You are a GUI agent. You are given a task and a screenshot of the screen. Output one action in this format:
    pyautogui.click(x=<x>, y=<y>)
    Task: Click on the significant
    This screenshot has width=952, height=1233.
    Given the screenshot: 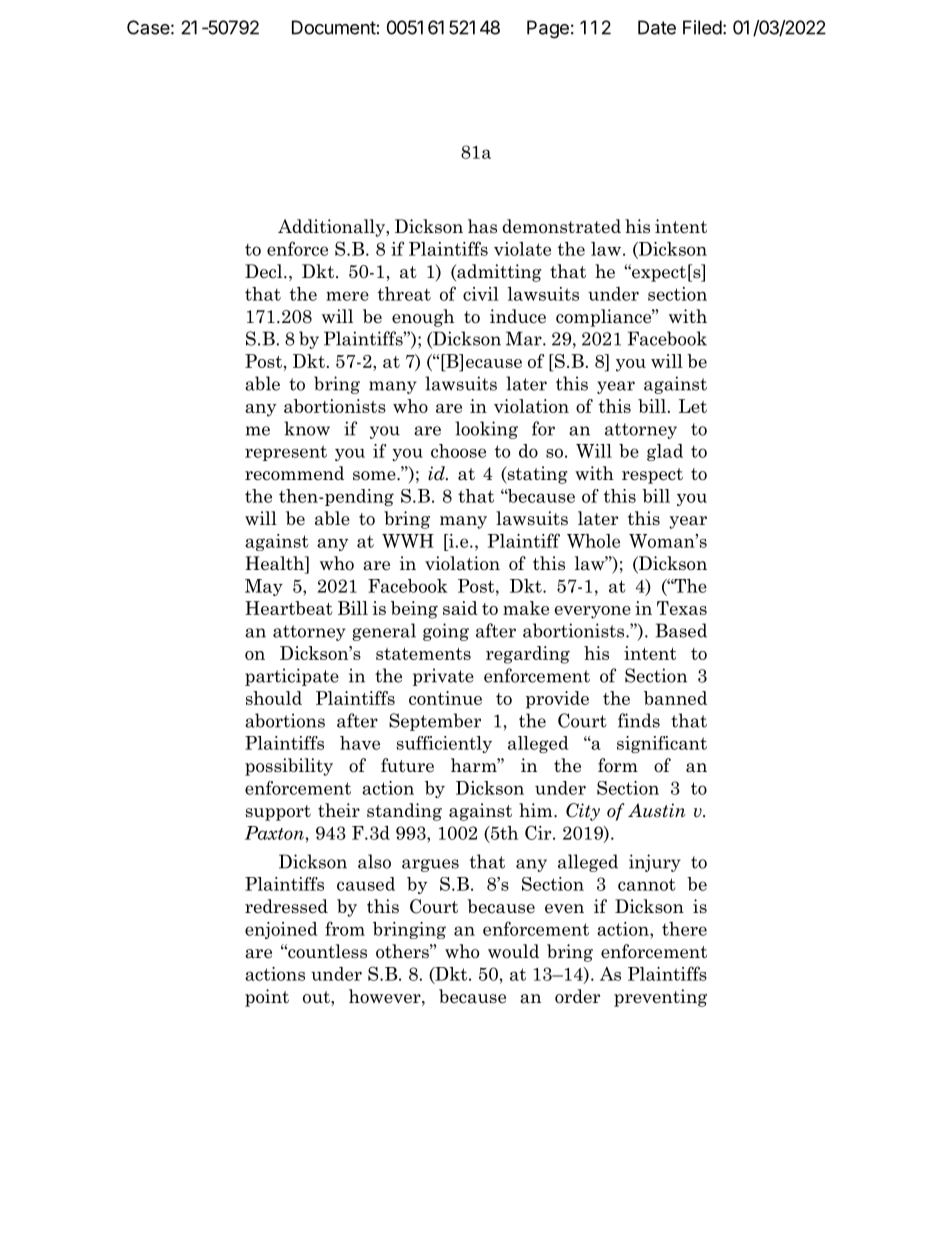 What is the action you would take?
    pyautogui.click(x=662, y=744)
